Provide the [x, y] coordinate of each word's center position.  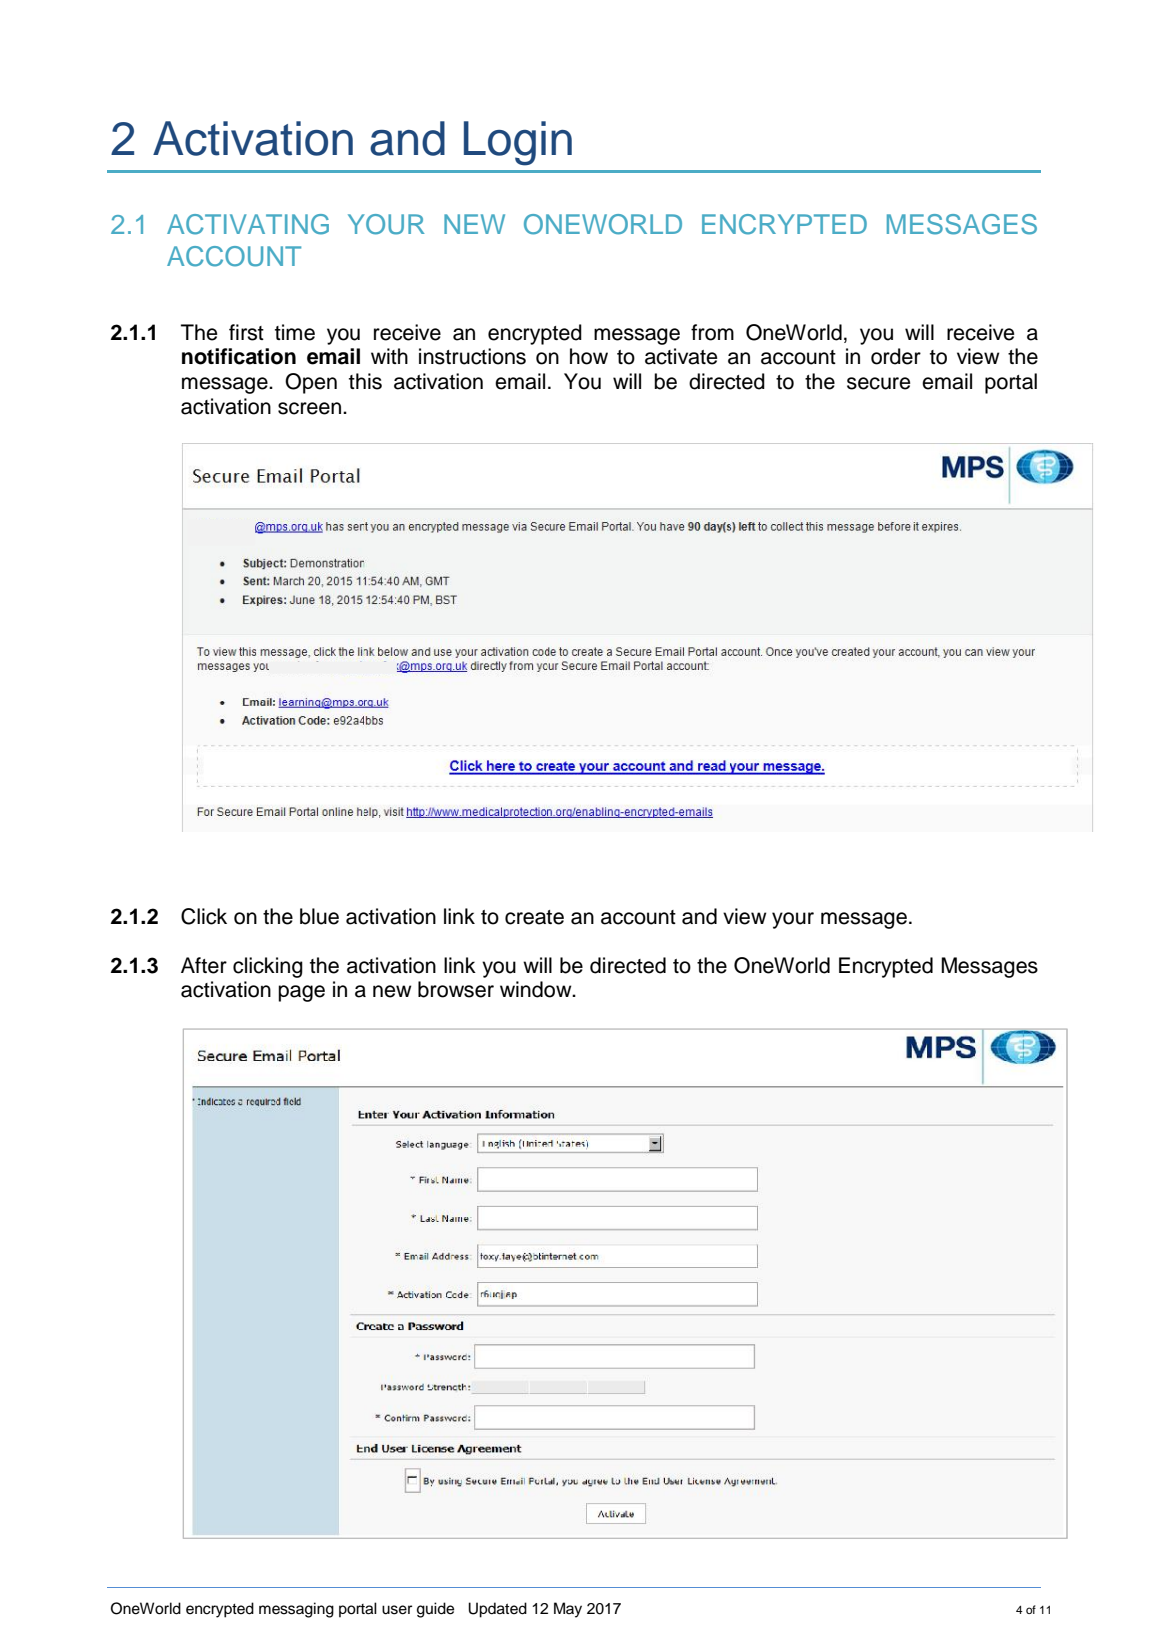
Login [518, 143]
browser [456, 989]
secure [878, 383]
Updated [497, 1610]
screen [311, 408]
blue [319, 916]
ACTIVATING [248, 224]
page [301, 993]
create [534, 917]
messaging [296, 1610]
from [712, 332]
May [568, 1610]
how [589, 356]
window [537, 989]
